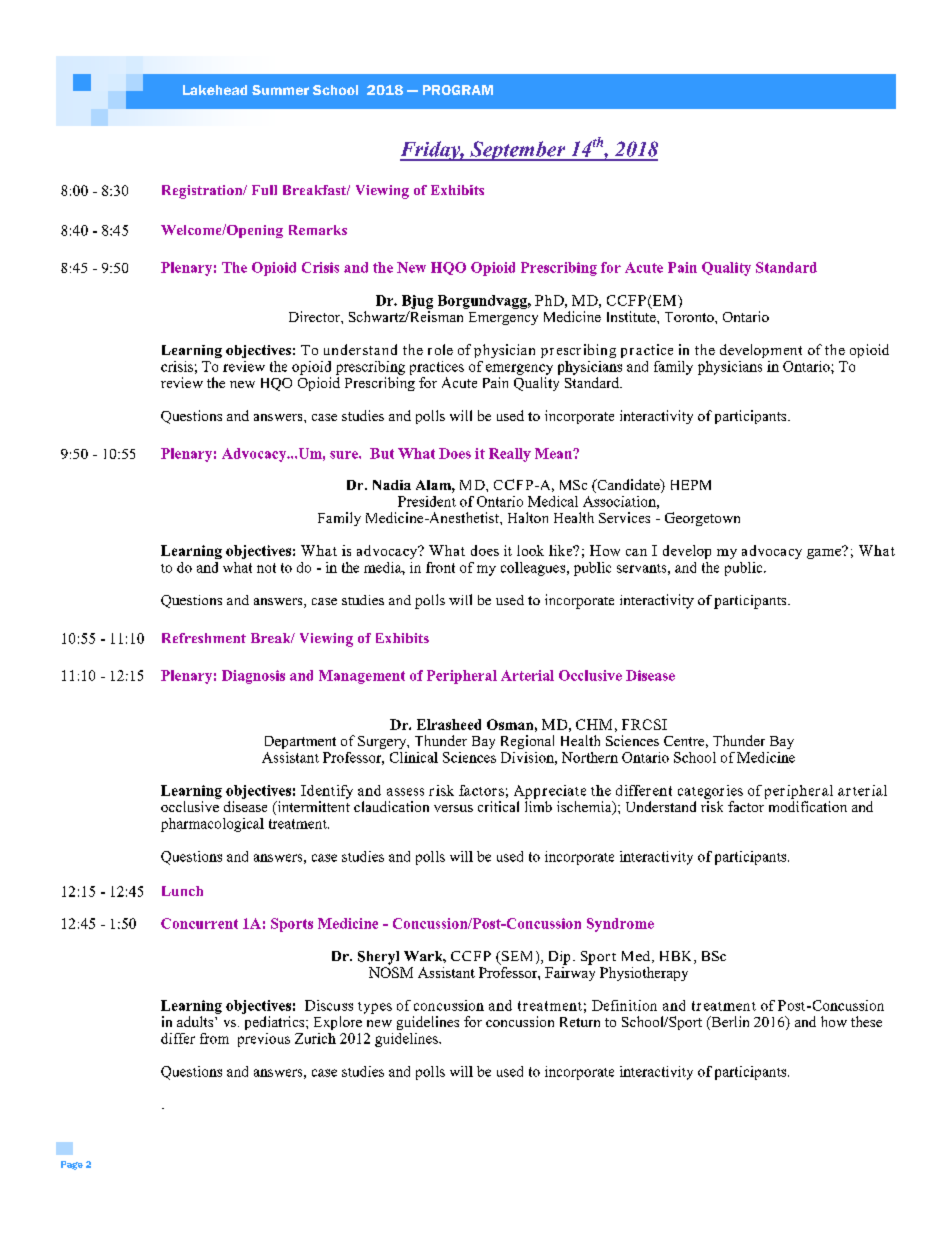 This document has width=952, height=1233. I want to click on game, so click(825, 552).
